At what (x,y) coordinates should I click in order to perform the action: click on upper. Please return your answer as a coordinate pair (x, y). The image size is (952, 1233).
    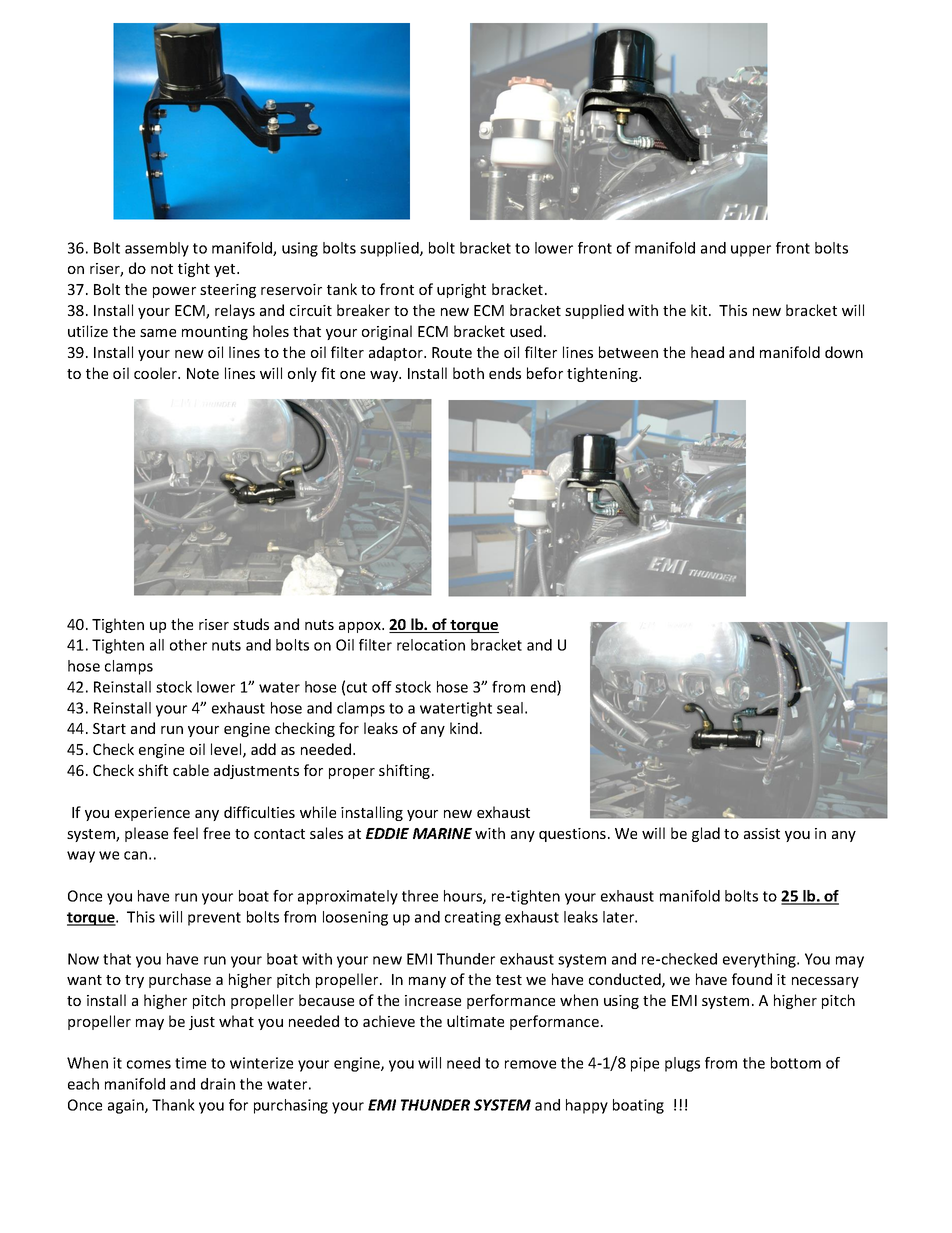
    Looking at the image, I should click on (751, 251).
